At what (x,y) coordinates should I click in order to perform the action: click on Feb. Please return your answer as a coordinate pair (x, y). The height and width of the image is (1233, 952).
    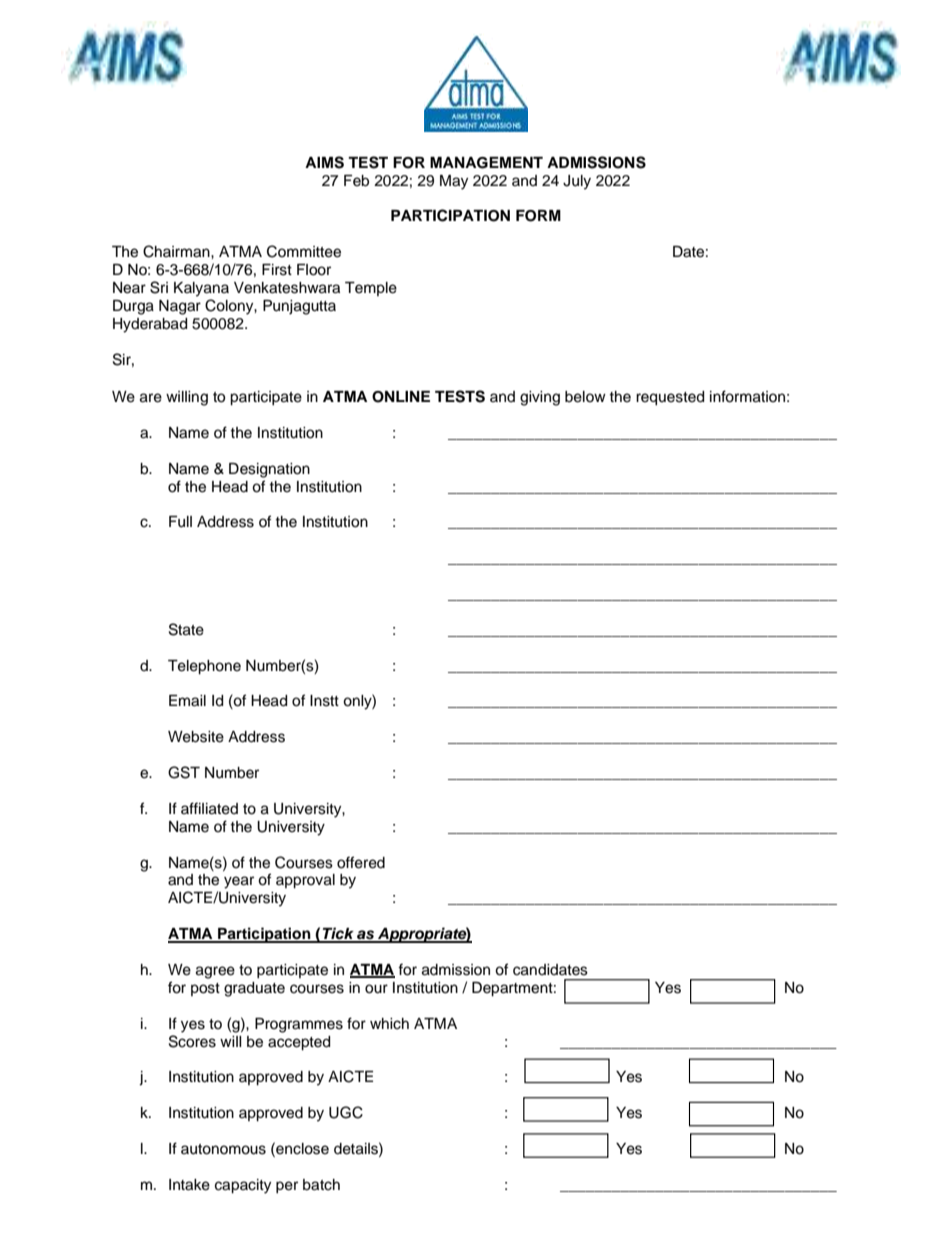
    Looking at the image, I should click on (356, 181).
